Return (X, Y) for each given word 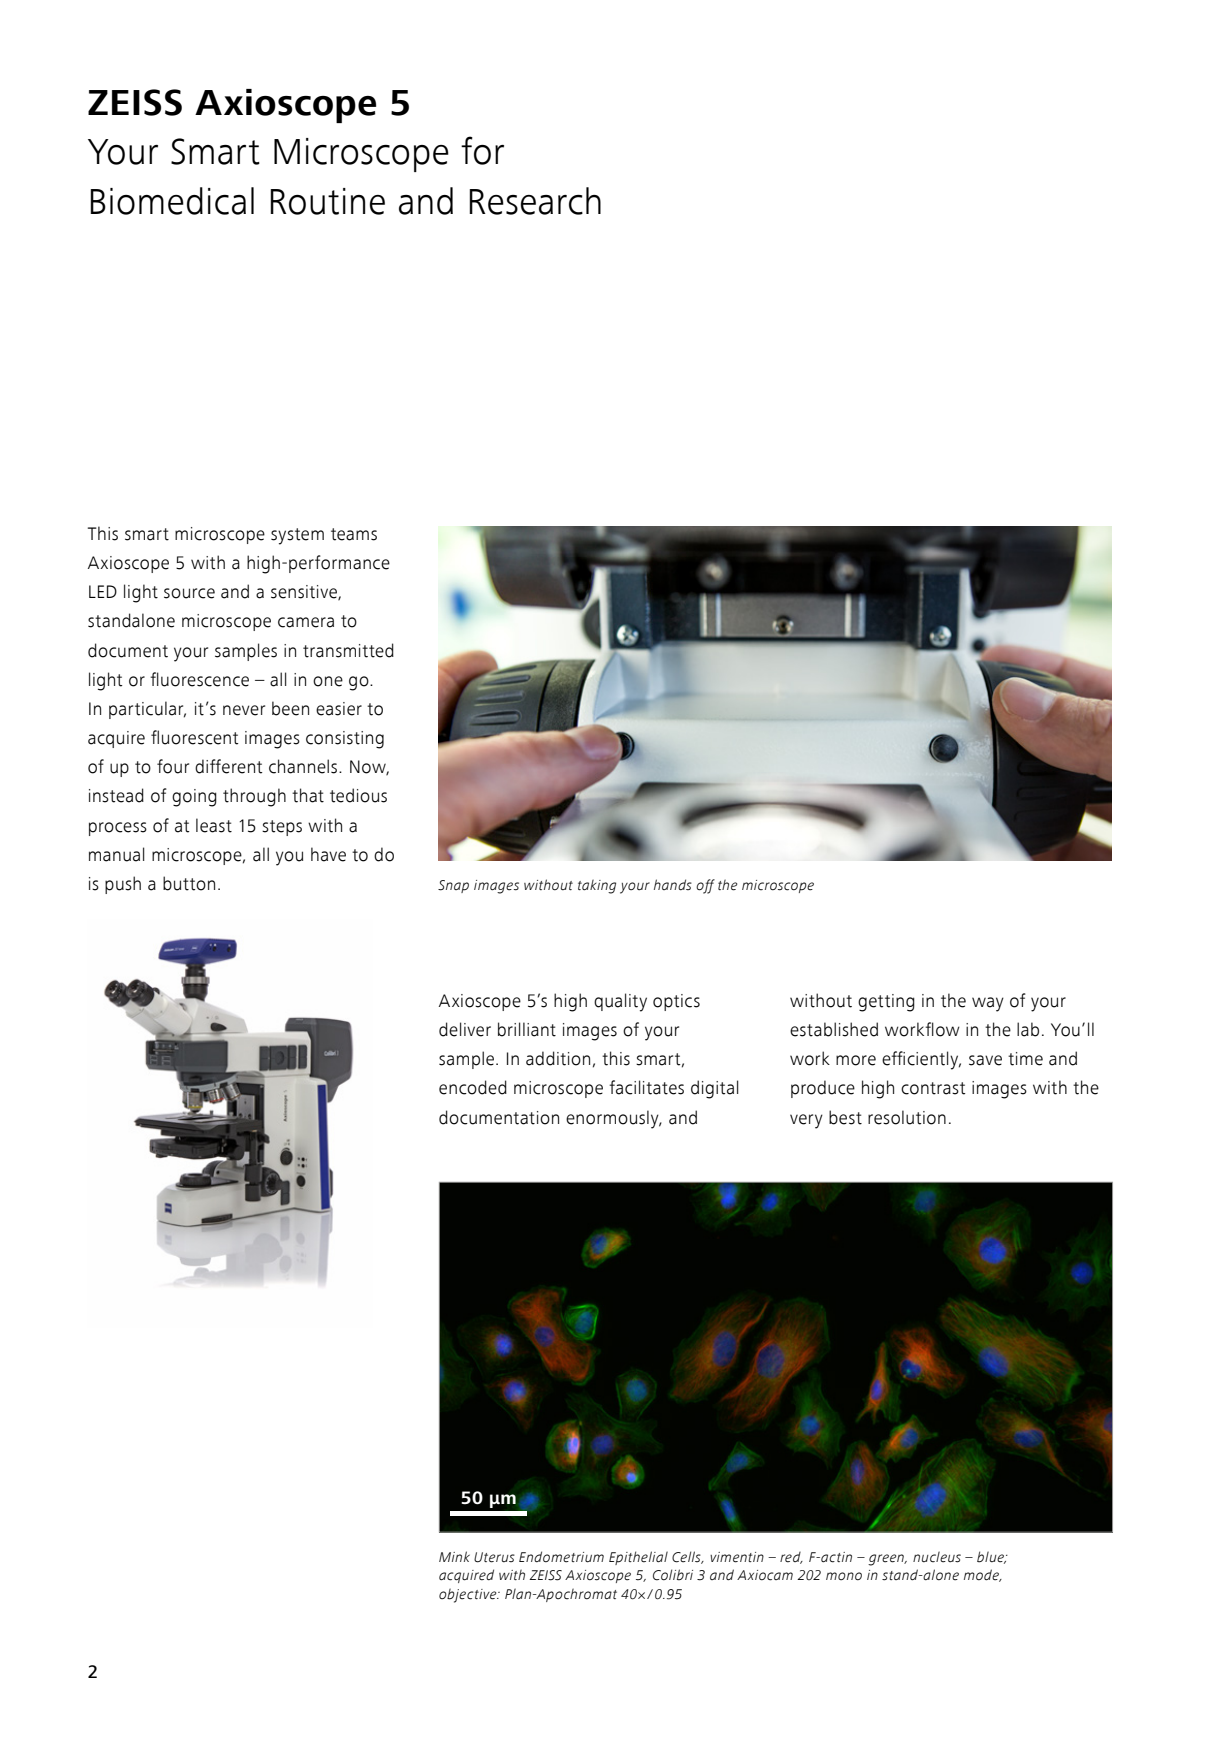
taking (597, 886)
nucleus (937, 1557)
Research (535, 201)
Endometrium (561, 1557)
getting (886, 1003)
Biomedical (172, 201)
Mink (454, 1556)
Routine (327, 201)
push (123, 885)
